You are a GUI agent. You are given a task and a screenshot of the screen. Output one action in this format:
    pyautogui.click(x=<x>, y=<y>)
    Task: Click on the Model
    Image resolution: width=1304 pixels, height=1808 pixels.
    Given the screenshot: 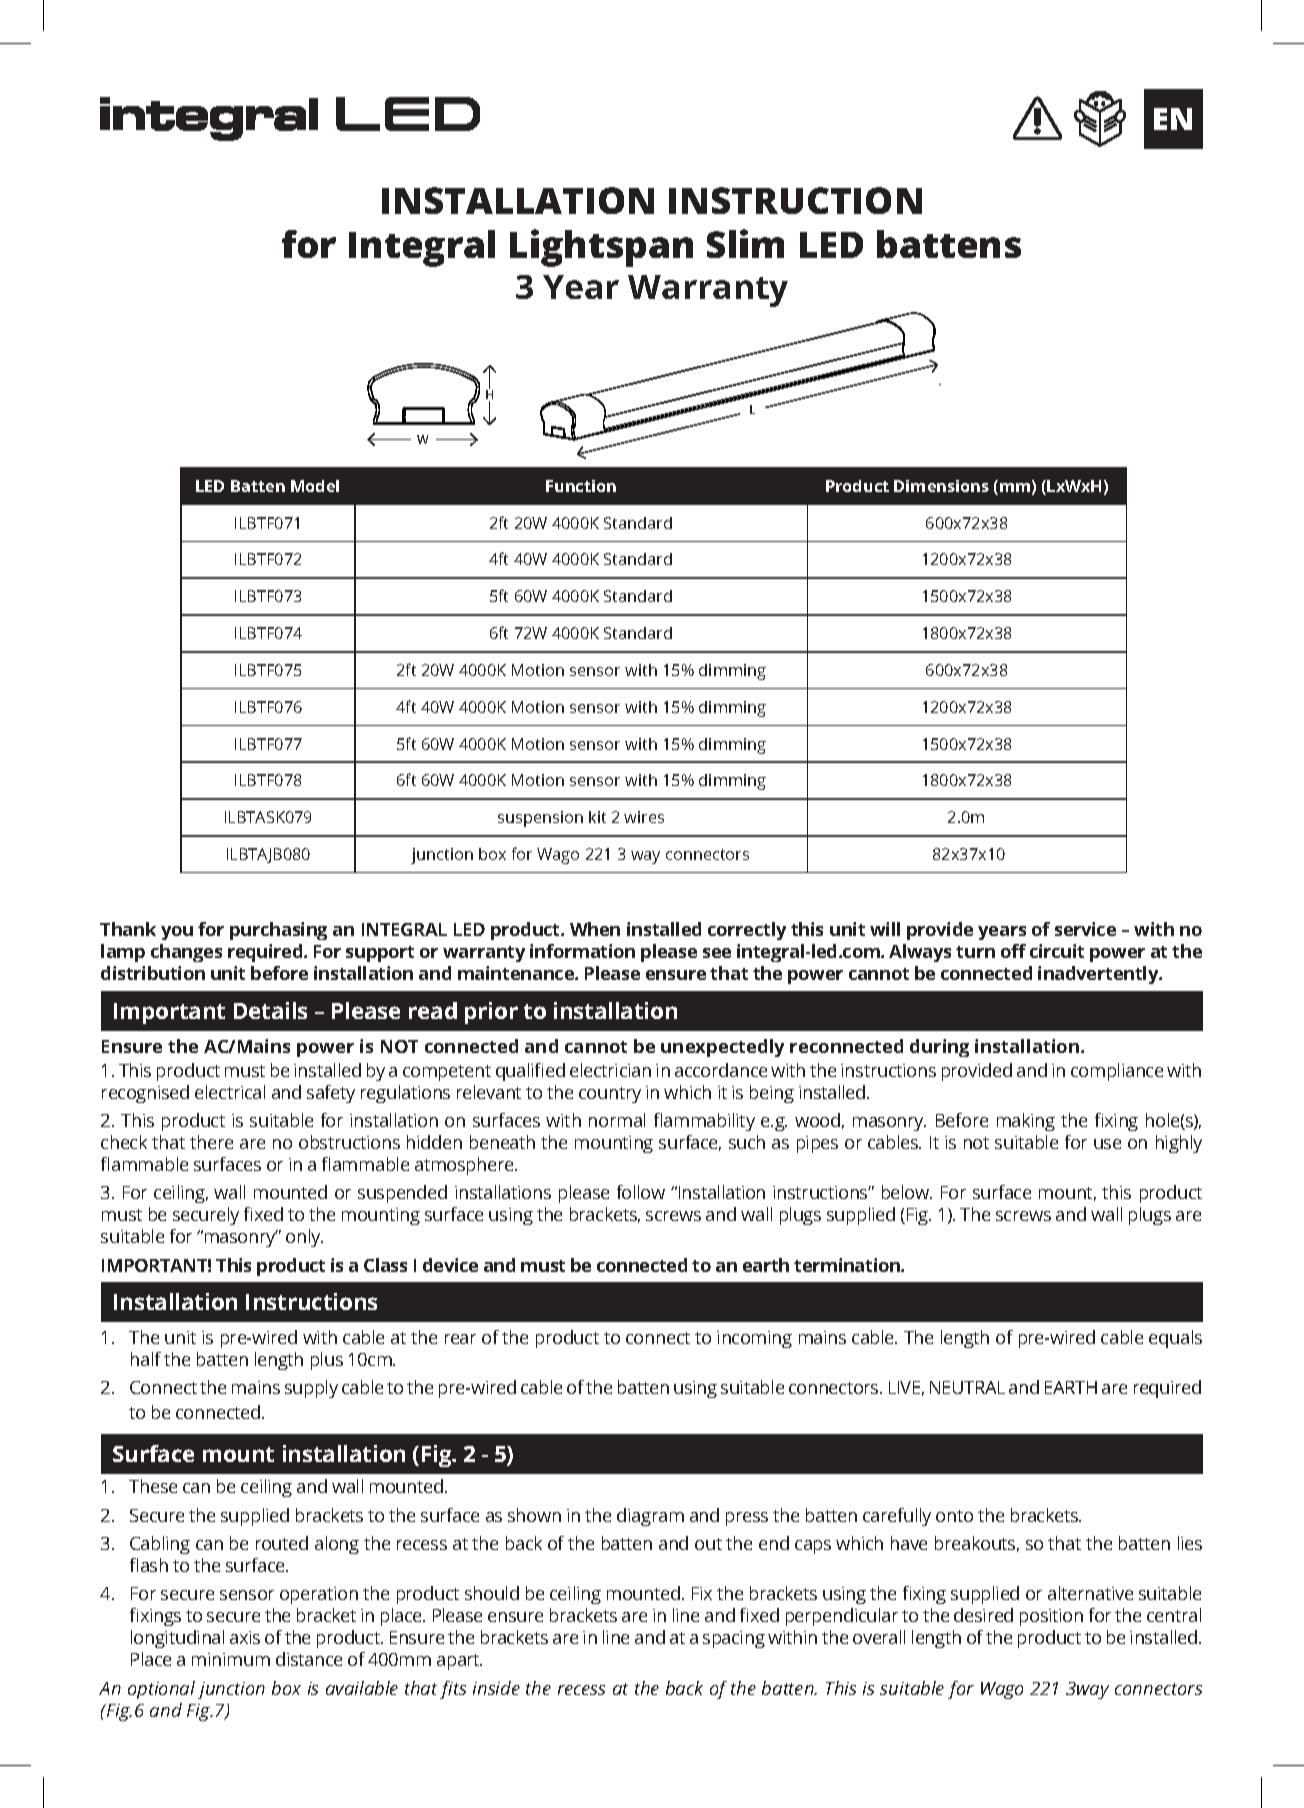 What is the action you would take?
    pyautogui.click(x=315, y=486)
